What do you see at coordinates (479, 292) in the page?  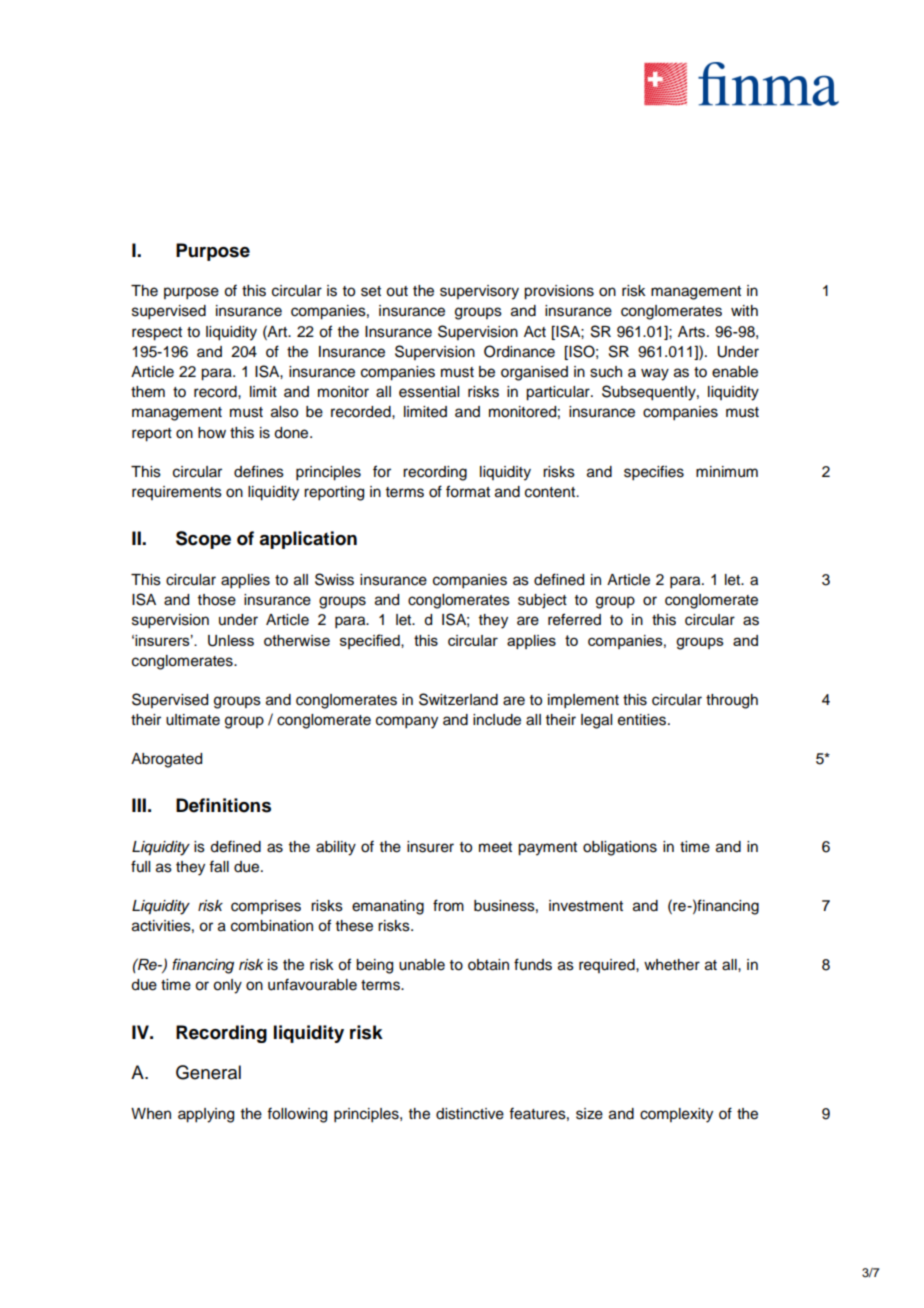 I see `supervisory` at bounding box center [479, 292].
